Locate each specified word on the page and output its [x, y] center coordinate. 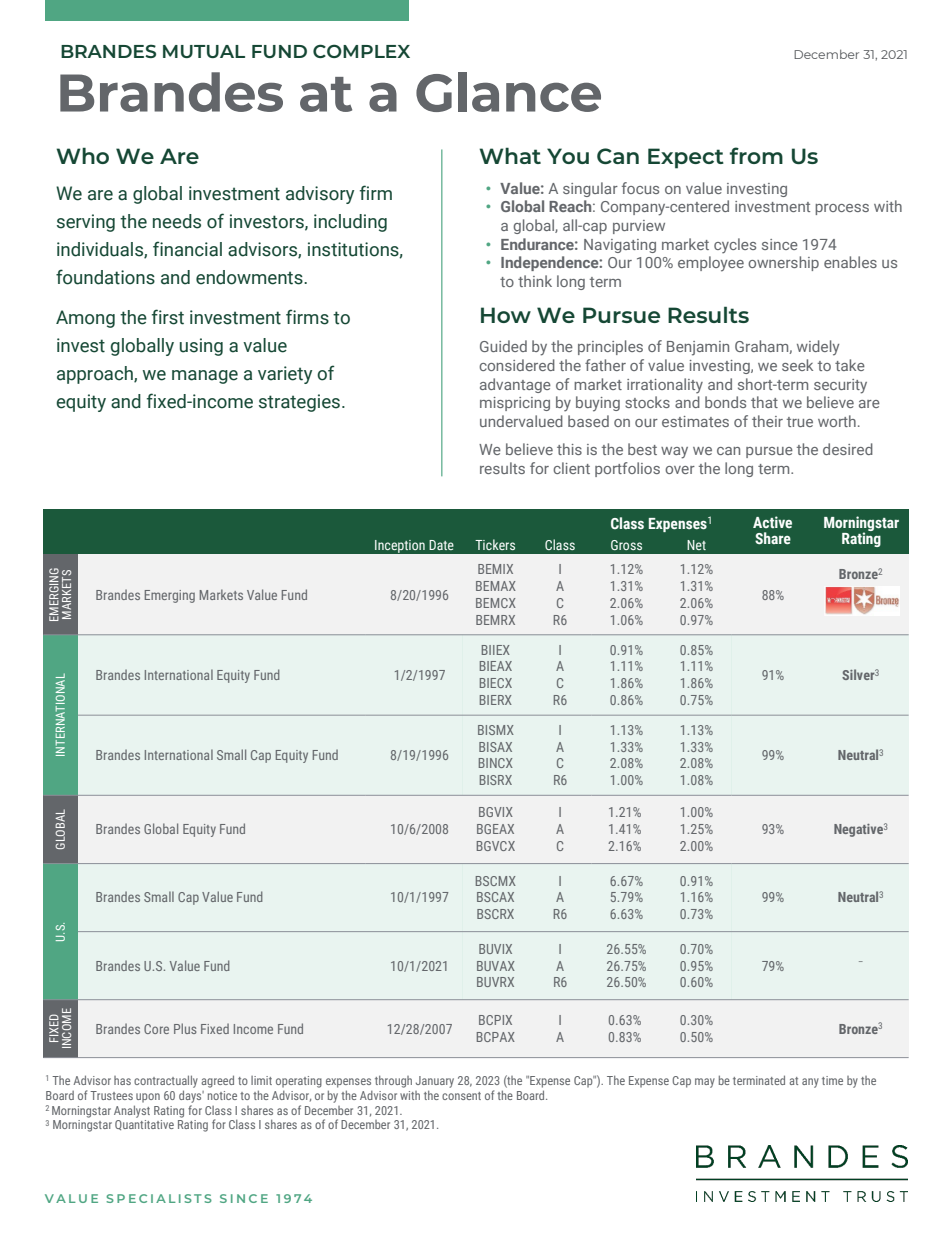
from [756, 155]
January [435, 1082]
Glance [508, 92]
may [705, 1083]
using [201, 347]
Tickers [495, 544]
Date [441, 545]
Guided [503, 346]
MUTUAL [204, 51]
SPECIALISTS [159, 1198]
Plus [185, 1028]
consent [461, 1096]
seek [797, 365]
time [832, 1080]
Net [696, 545]
